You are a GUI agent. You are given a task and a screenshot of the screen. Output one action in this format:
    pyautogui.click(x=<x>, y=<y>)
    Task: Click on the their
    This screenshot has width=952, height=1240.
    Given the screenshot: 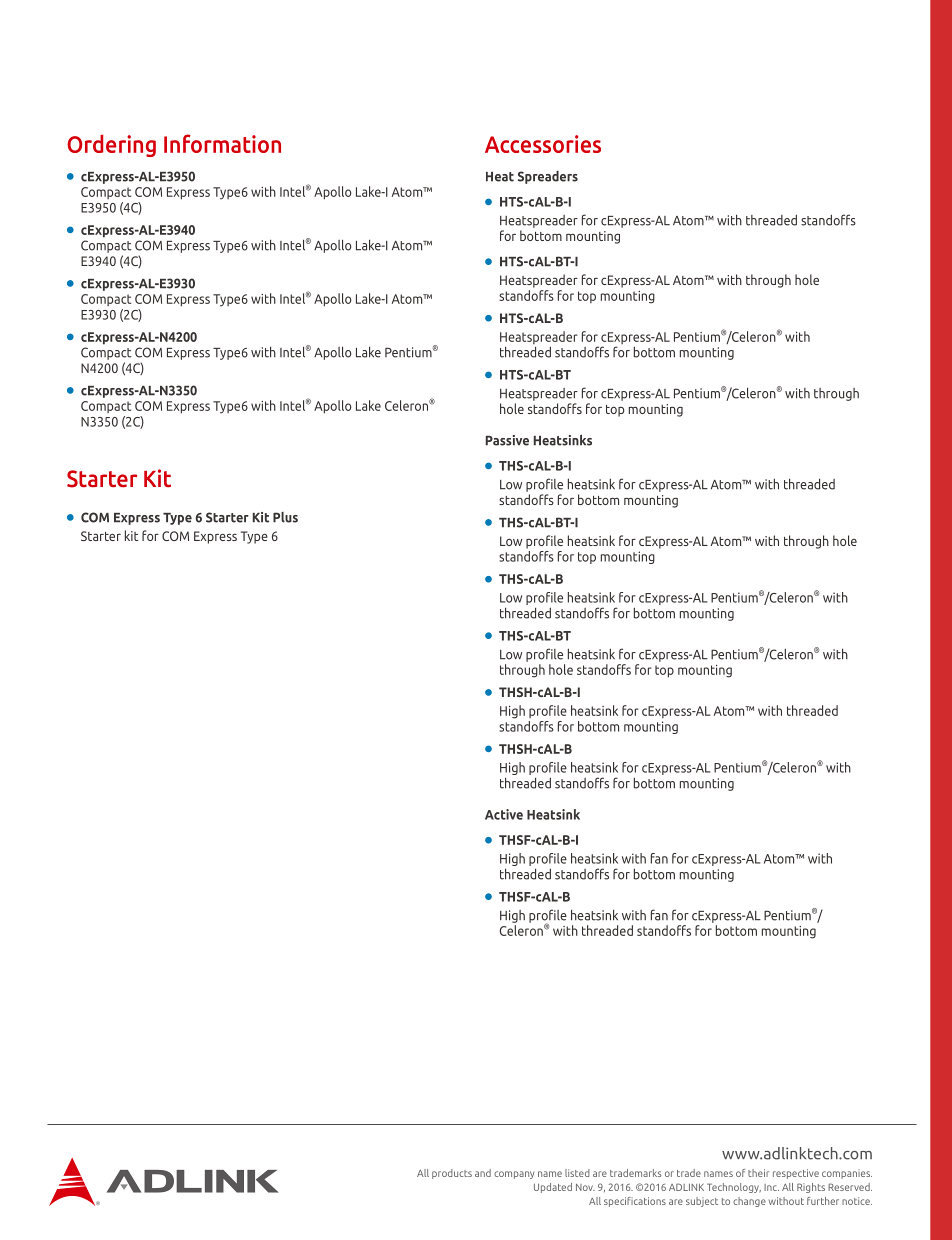 What is the action you would take?
    pyautogui.click(x=758, y=1173)
